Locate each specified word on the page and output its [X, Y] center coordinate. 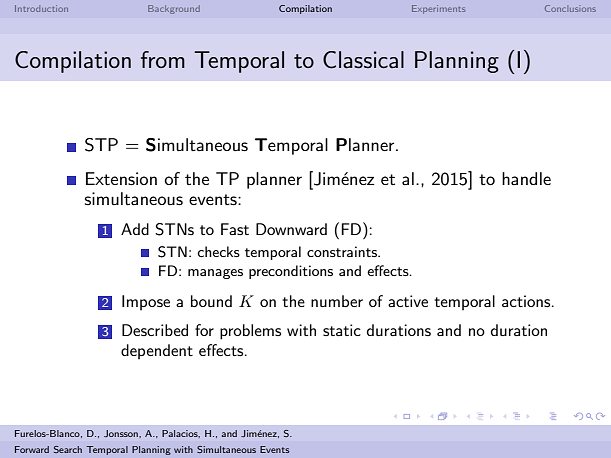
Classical [363, 60]
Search [68, 449]
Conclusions [570, 8]
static [342, 330]
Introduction [41, 8]
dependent [157, 351]
